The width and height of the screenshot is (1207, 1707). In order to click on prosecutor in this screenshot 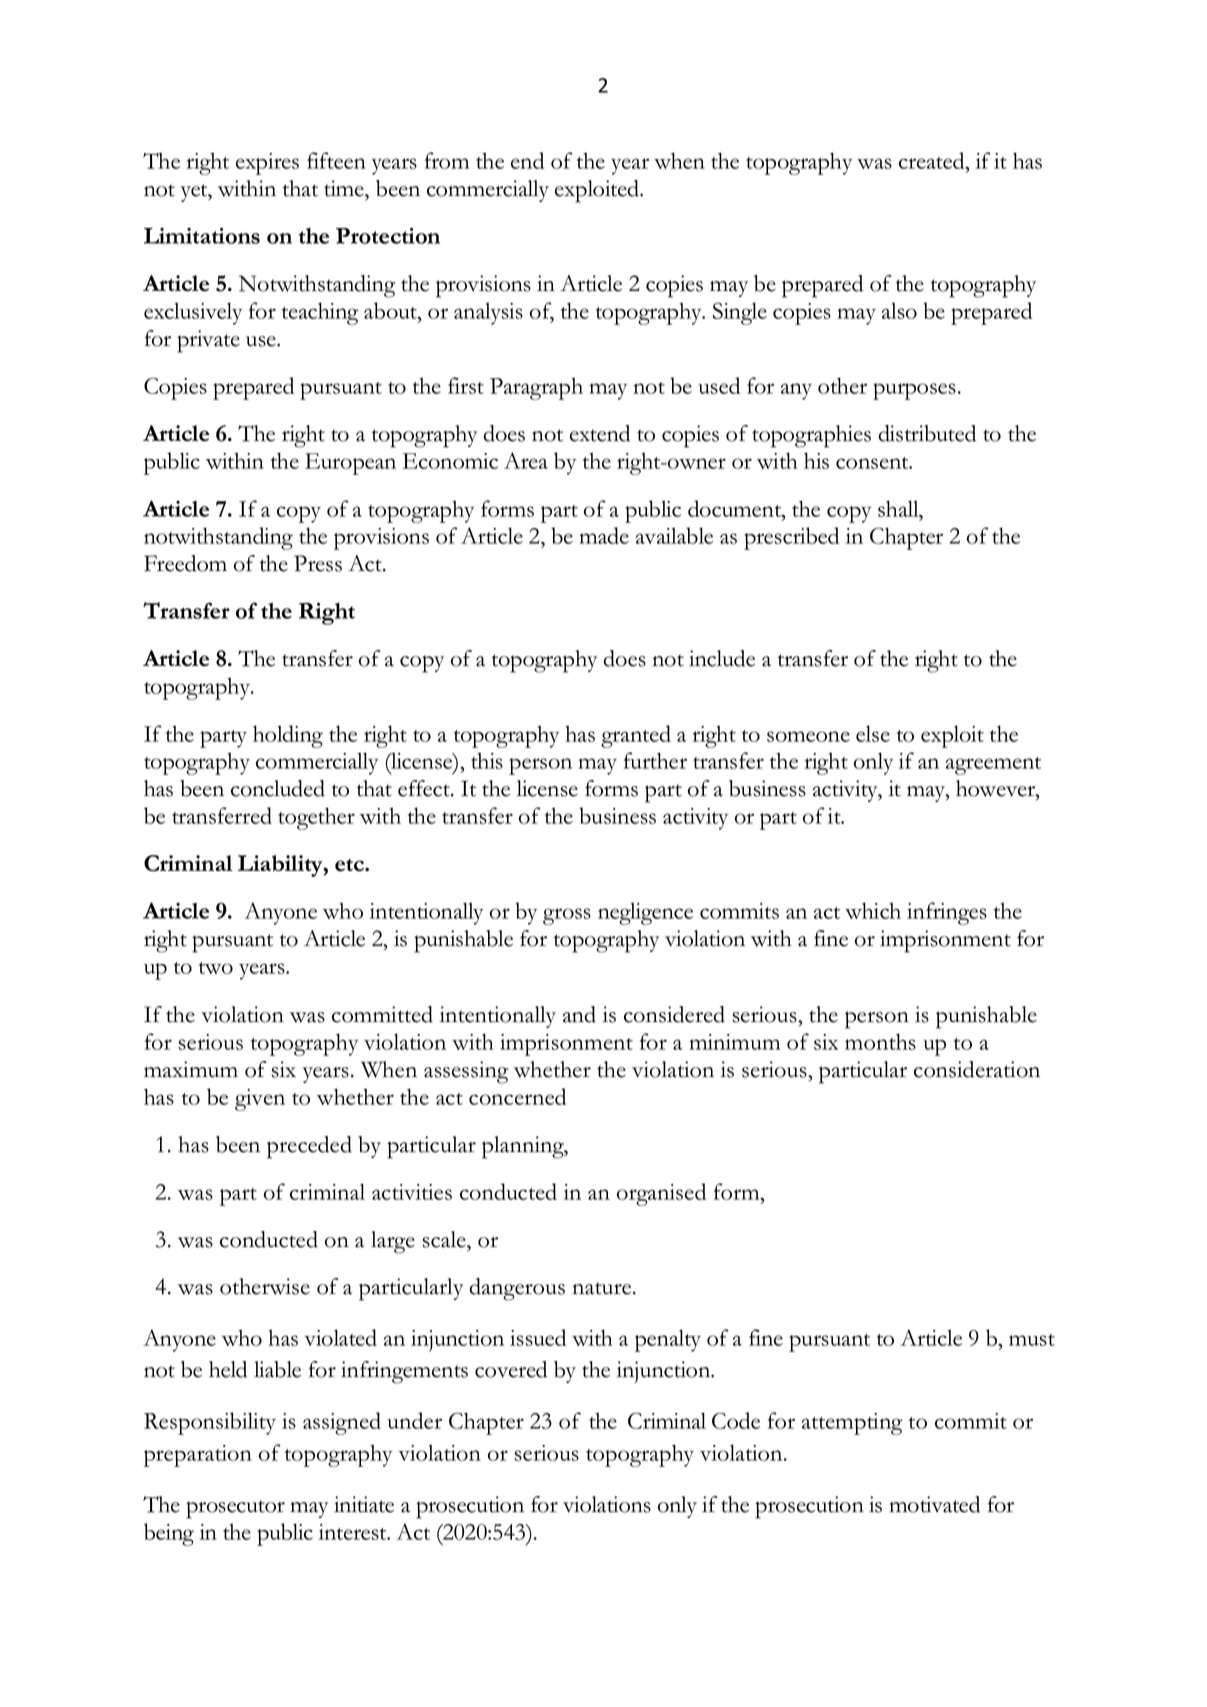, I will do `click(235, 1509)`.
